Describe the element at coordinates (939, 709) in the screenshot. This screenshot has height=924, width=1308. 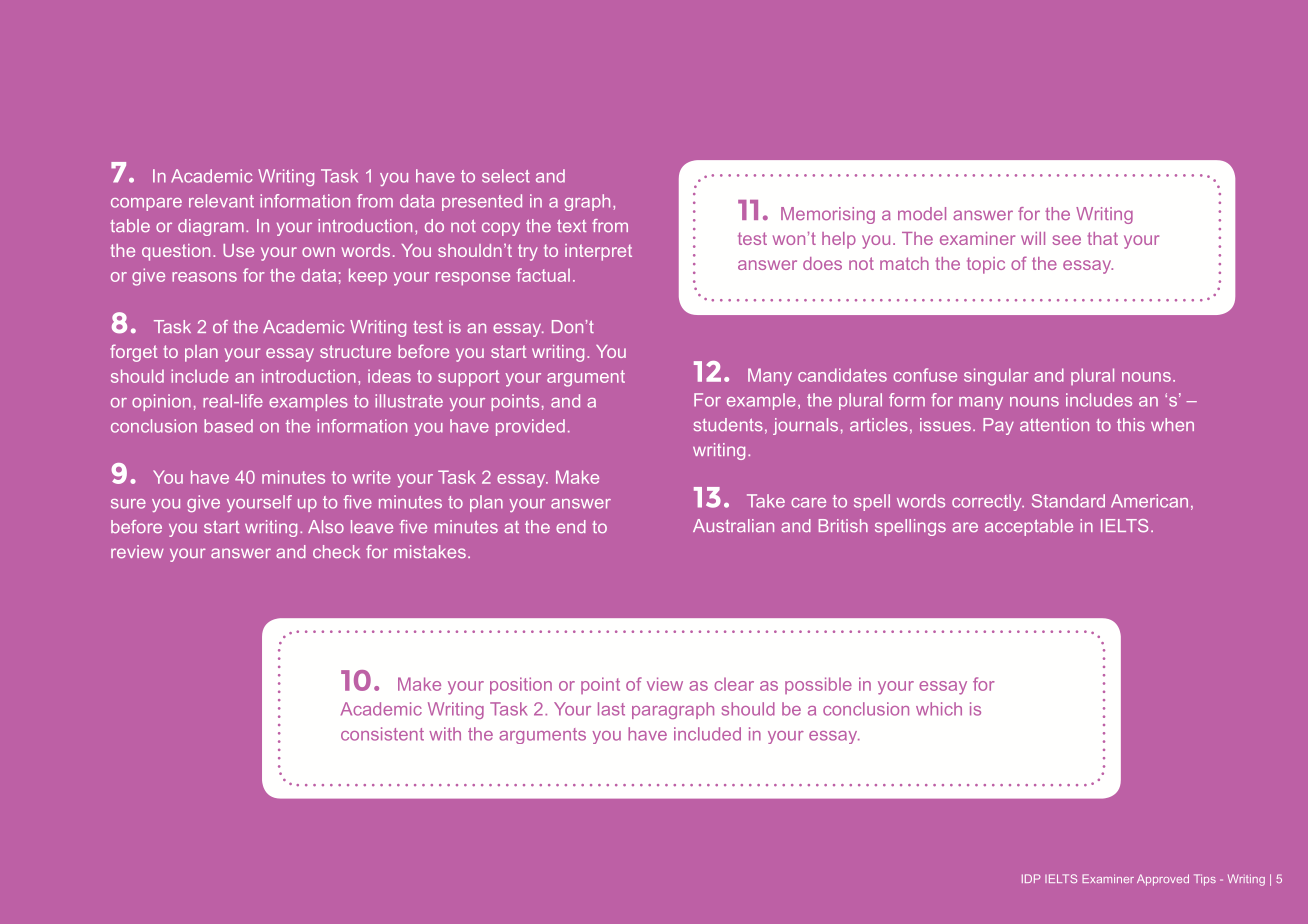
I see `which` at that location.
